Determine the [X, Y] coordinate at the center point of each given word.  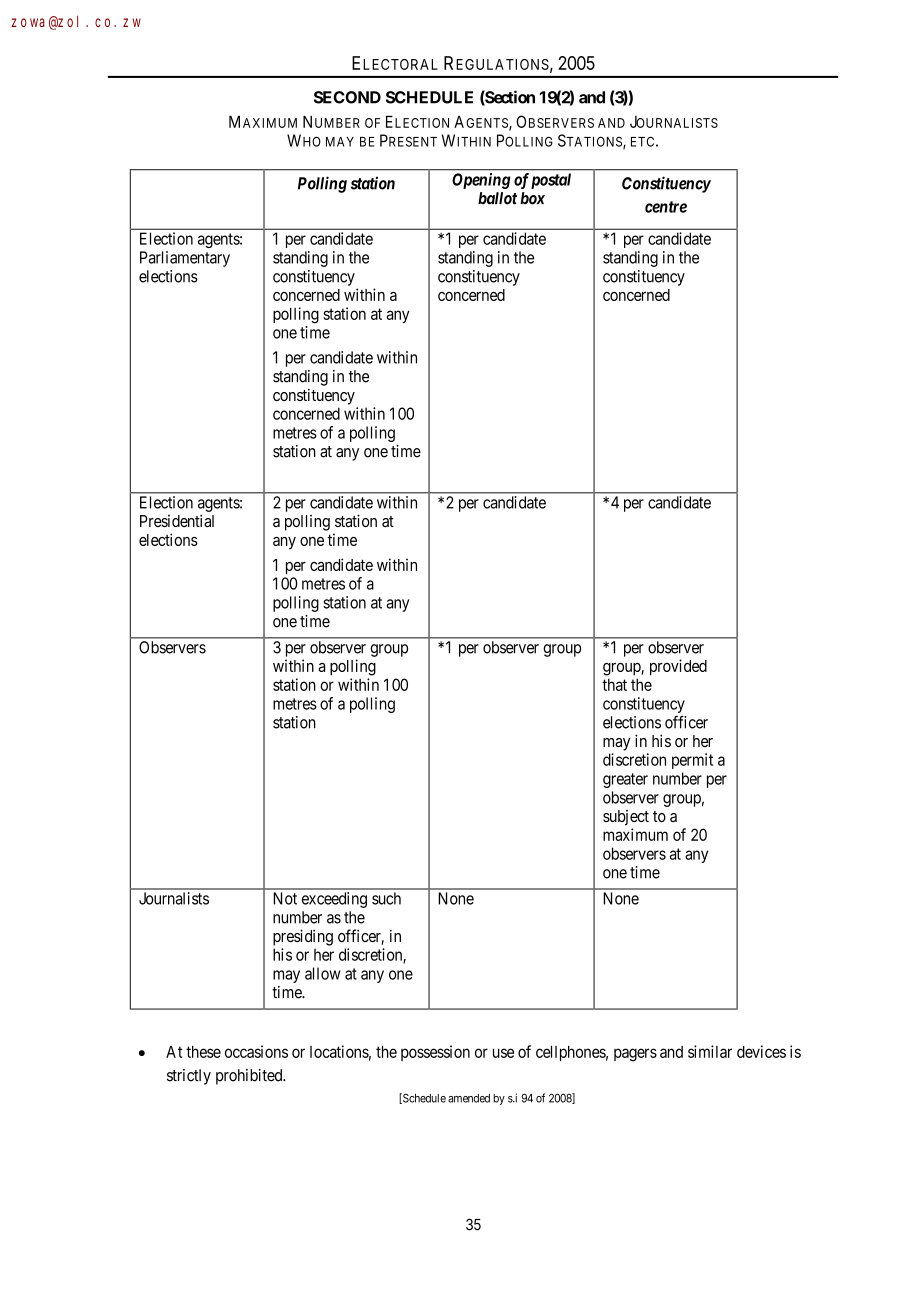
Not [285, 898]
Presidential [177, 520]
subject [626, 818]
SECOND [347, 97]
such [386, 898]
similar [710, 1051]
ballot [497, 198]
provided [678, 667]
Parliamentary [185, 259]
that [614, 685]
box [532, 198]
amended [469, 1098]
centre [666, 207]
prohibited [250, 1077]
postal [551, 181]
